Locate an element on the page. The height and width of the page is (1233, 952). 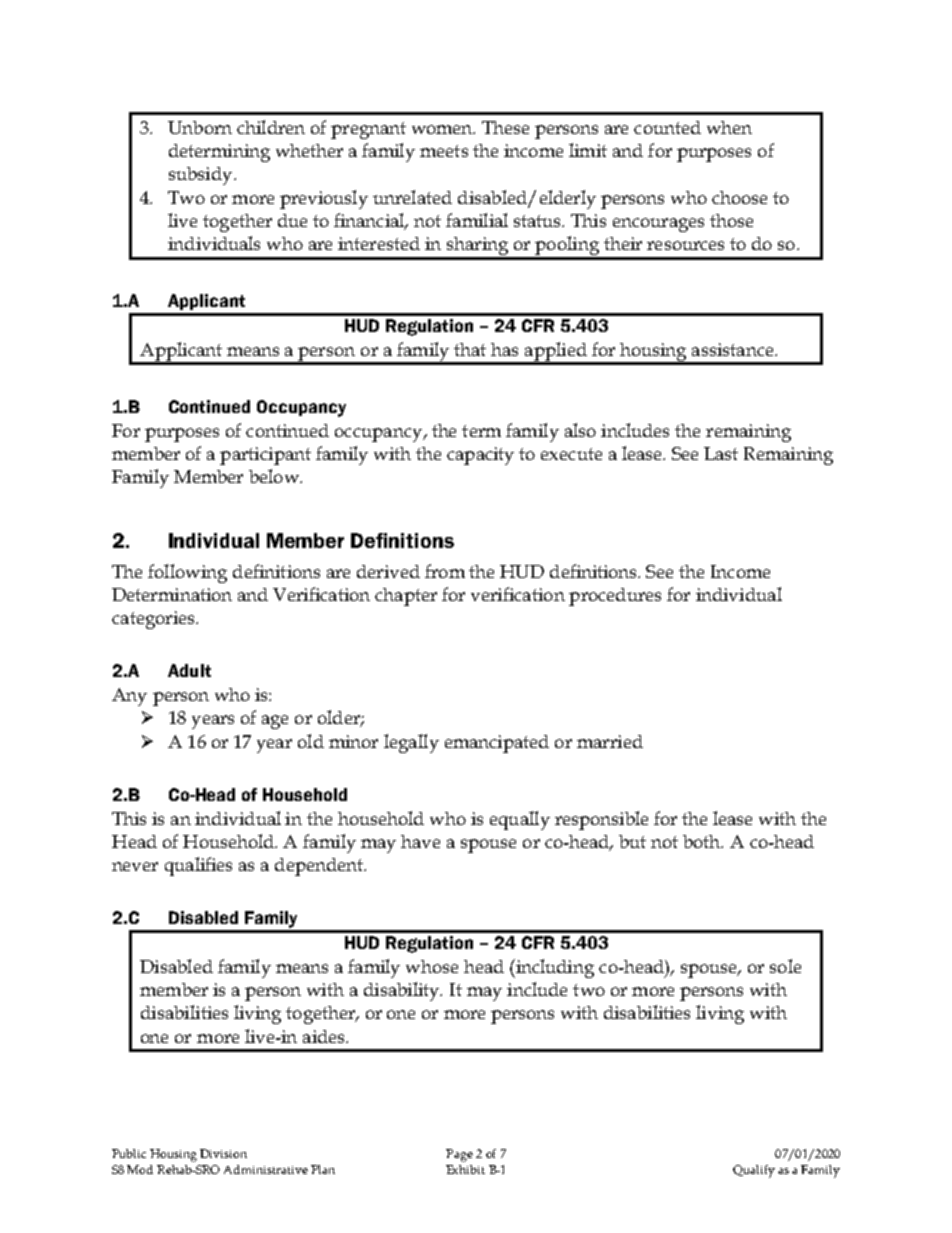
Adult is located at coordinates (189, 670).
